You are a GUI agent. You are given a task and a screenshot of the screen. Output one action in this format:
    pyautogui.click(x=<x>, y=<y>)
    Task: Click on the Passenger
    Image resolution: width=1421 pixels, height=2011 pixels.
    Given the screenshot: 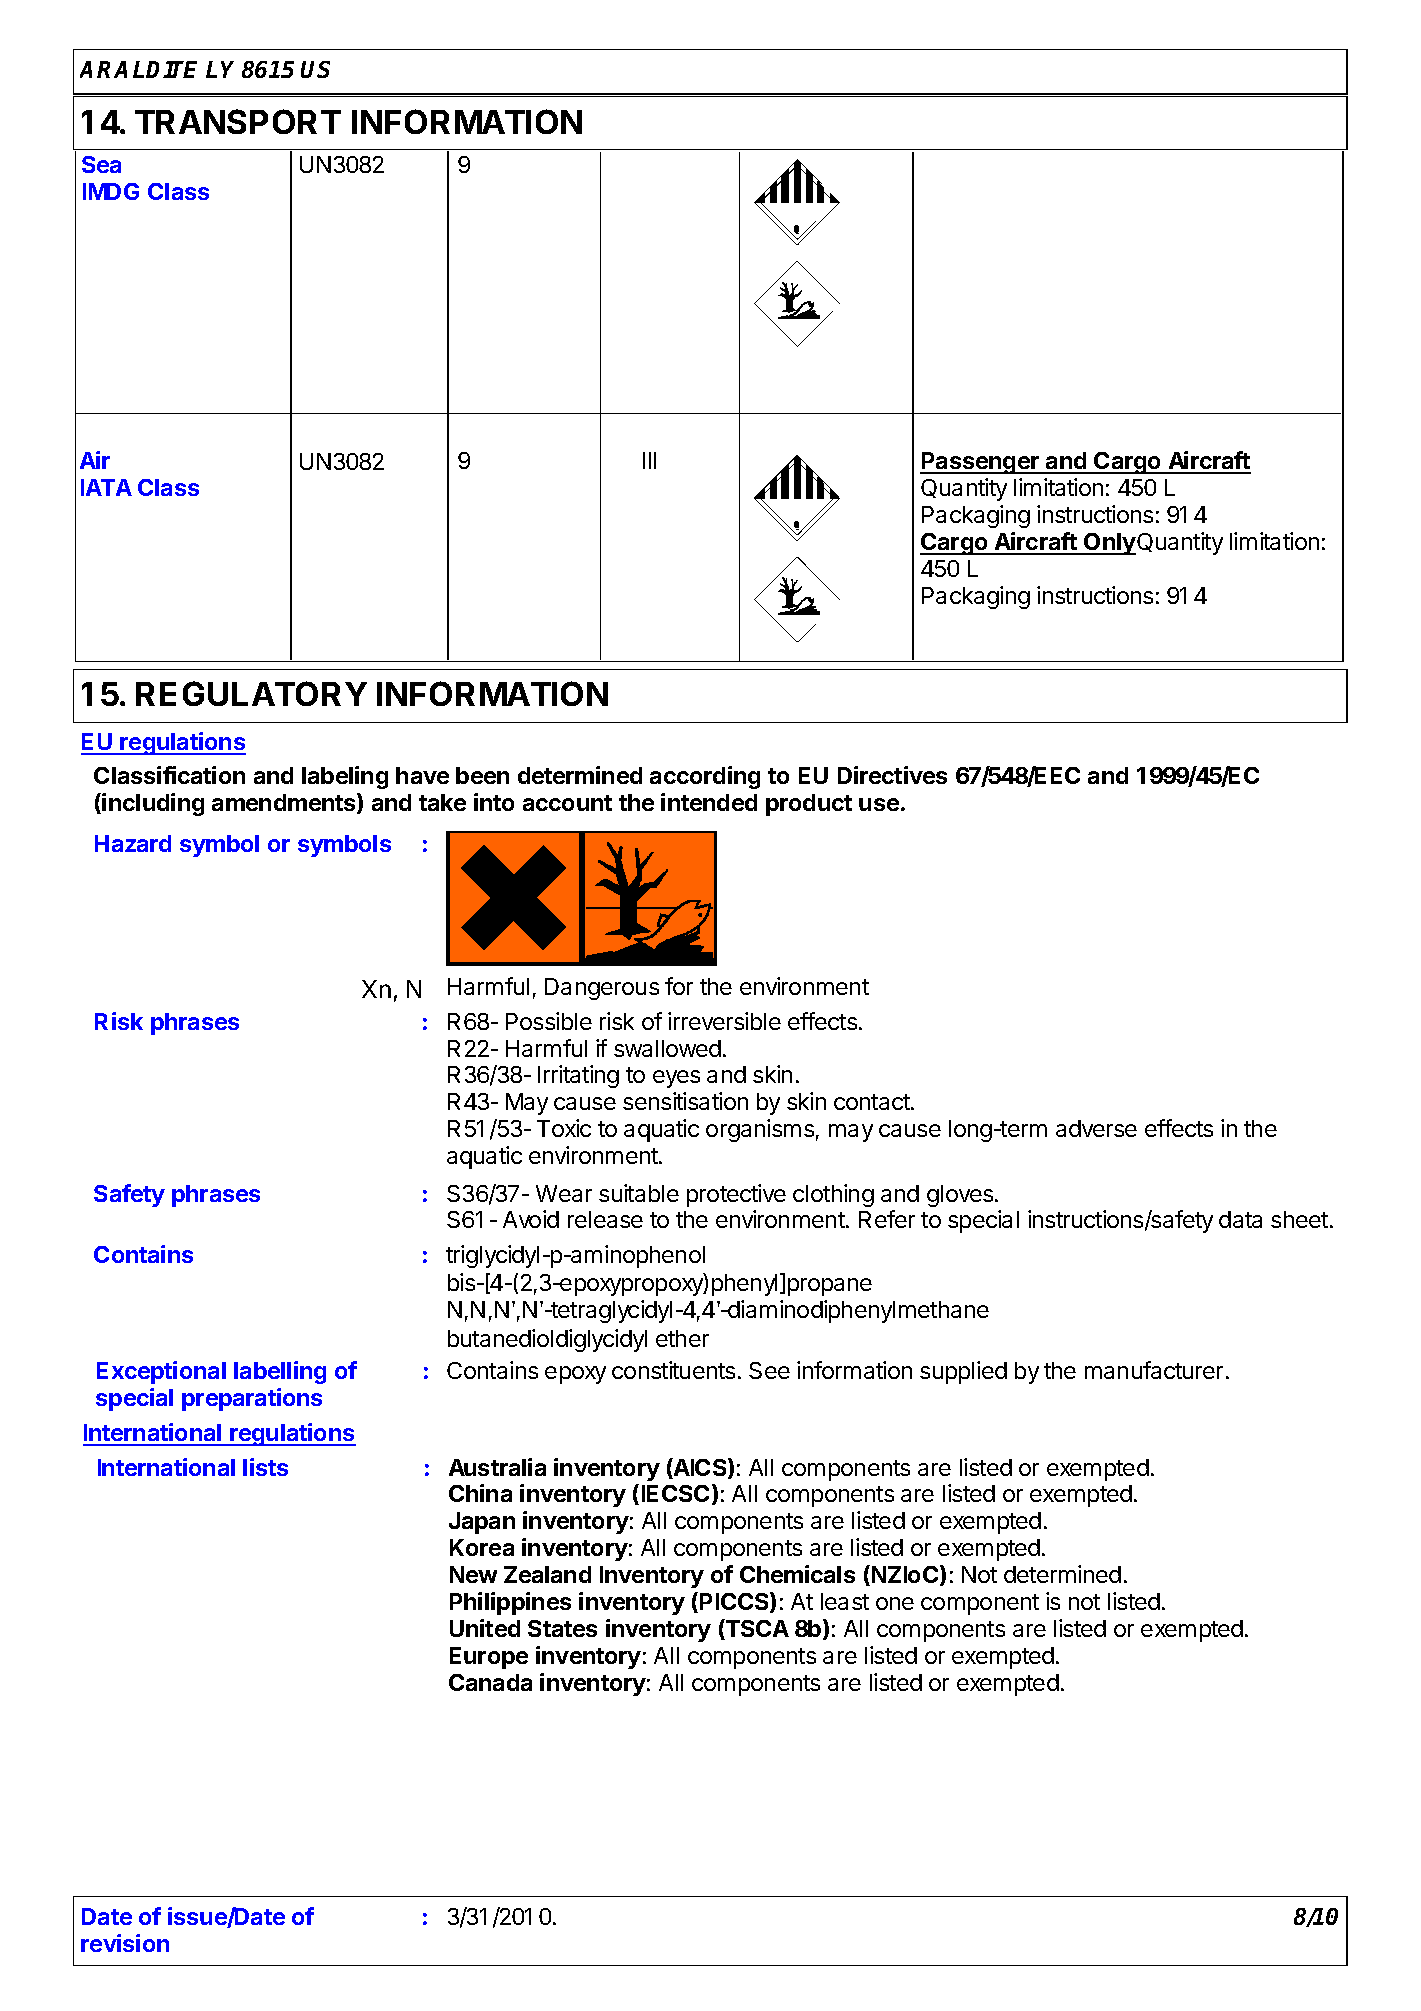 What is the action you would take?
    pyautogui.click(x=981, y=463)
